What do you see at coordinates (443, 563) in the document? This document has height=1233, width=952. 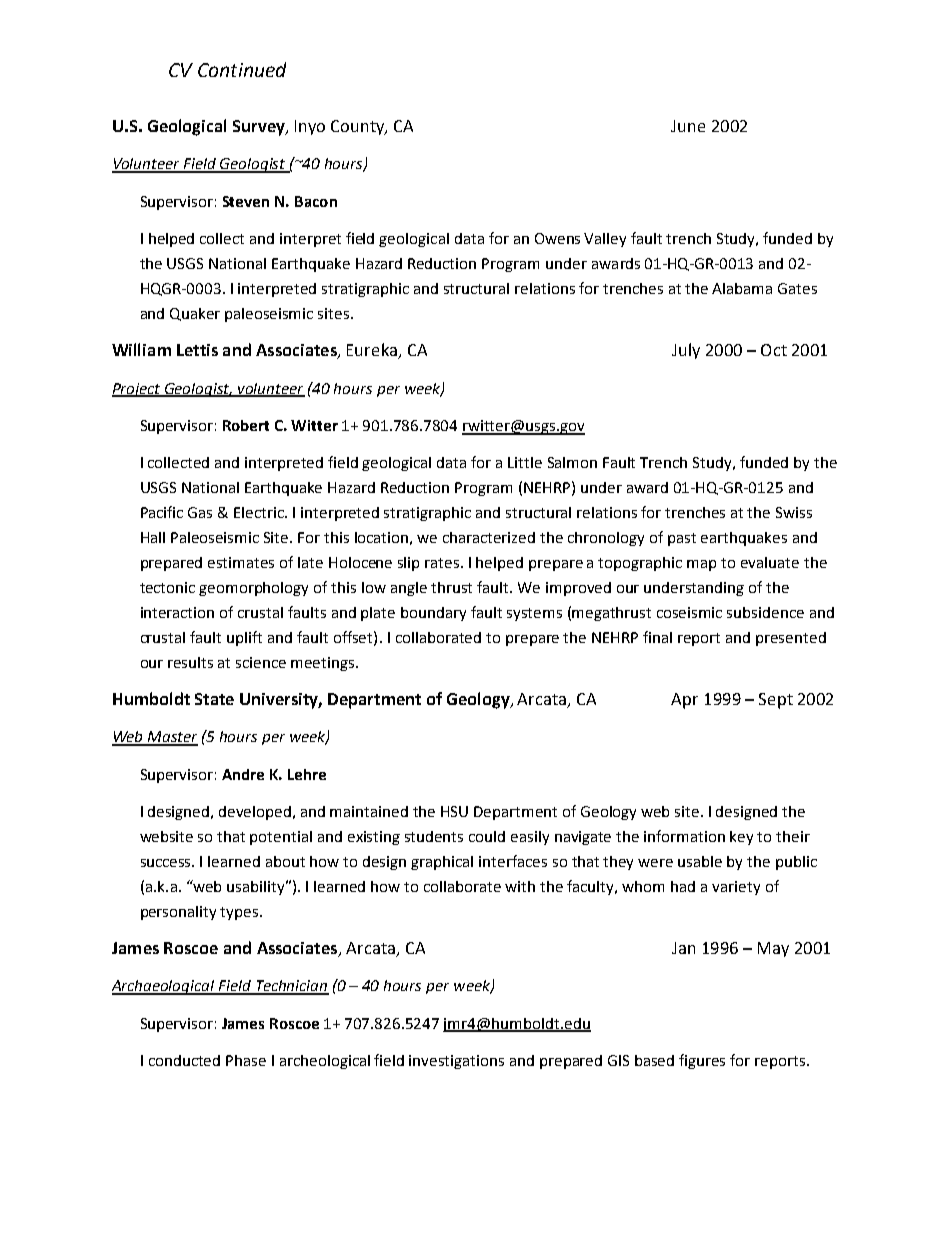 I see `rates` at bounding box center [443, 563].
